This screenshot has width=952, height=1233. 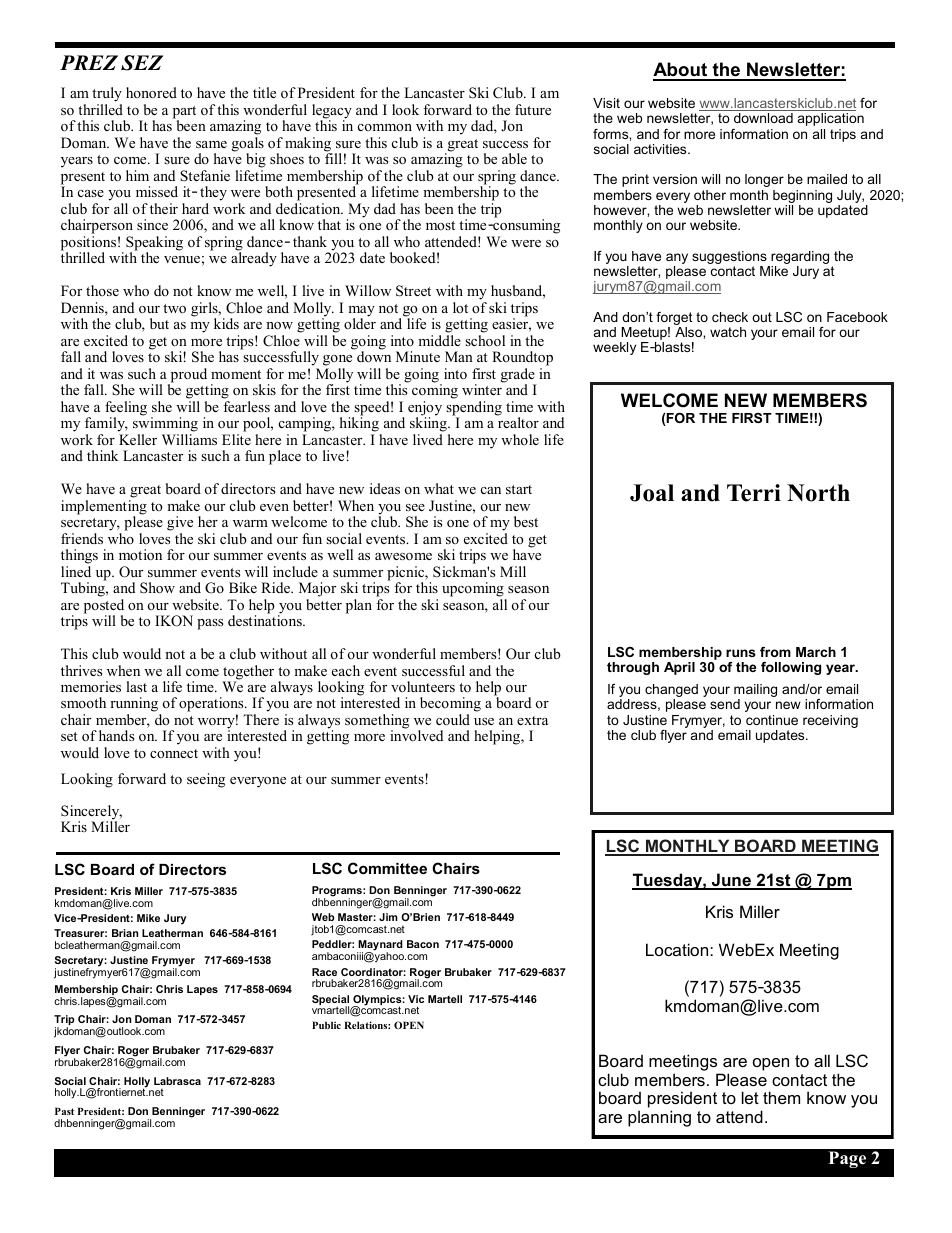 I want to click on future, so click(x=533, y=109).
